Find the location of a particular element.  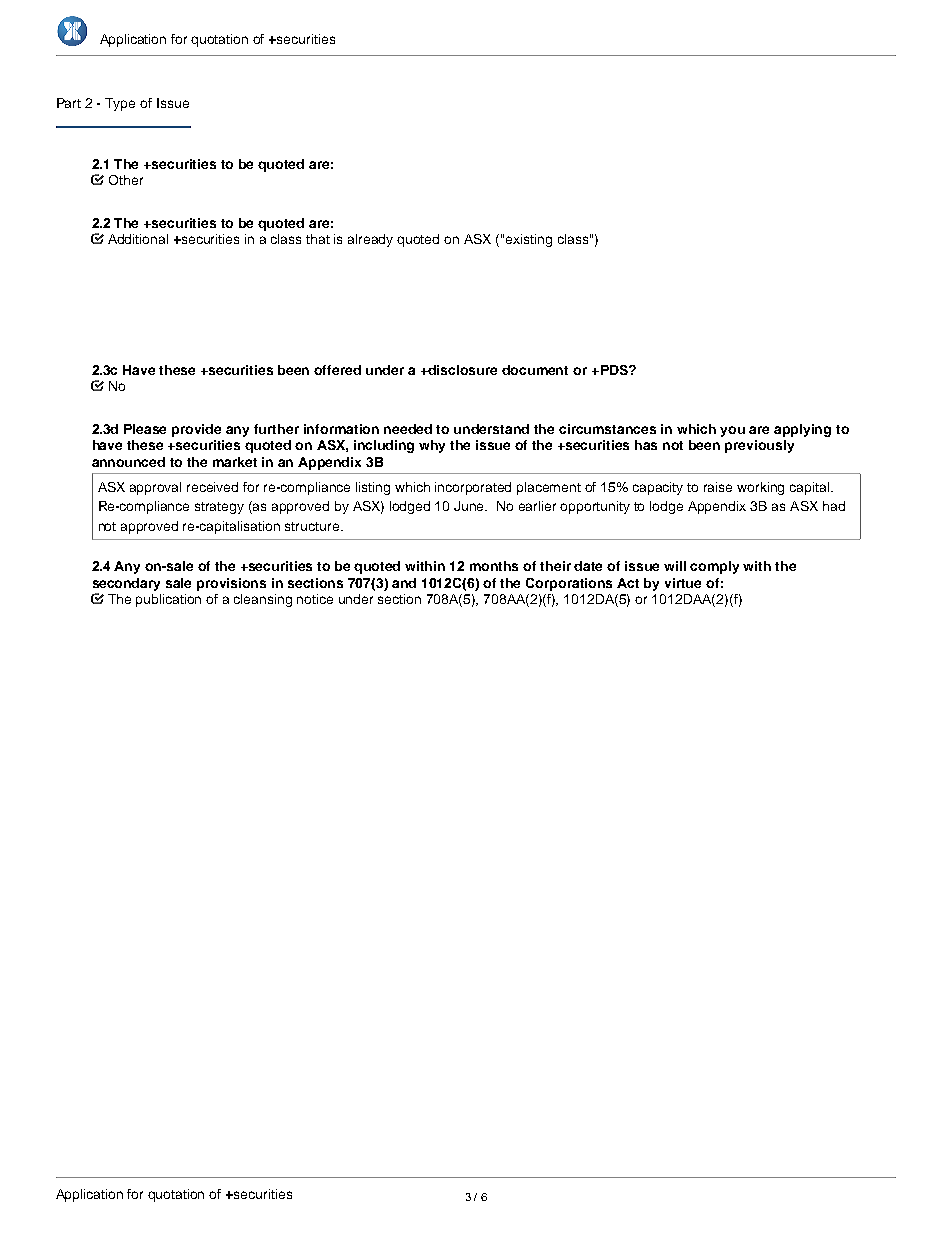

offered is located at coordinates (337, 370).
